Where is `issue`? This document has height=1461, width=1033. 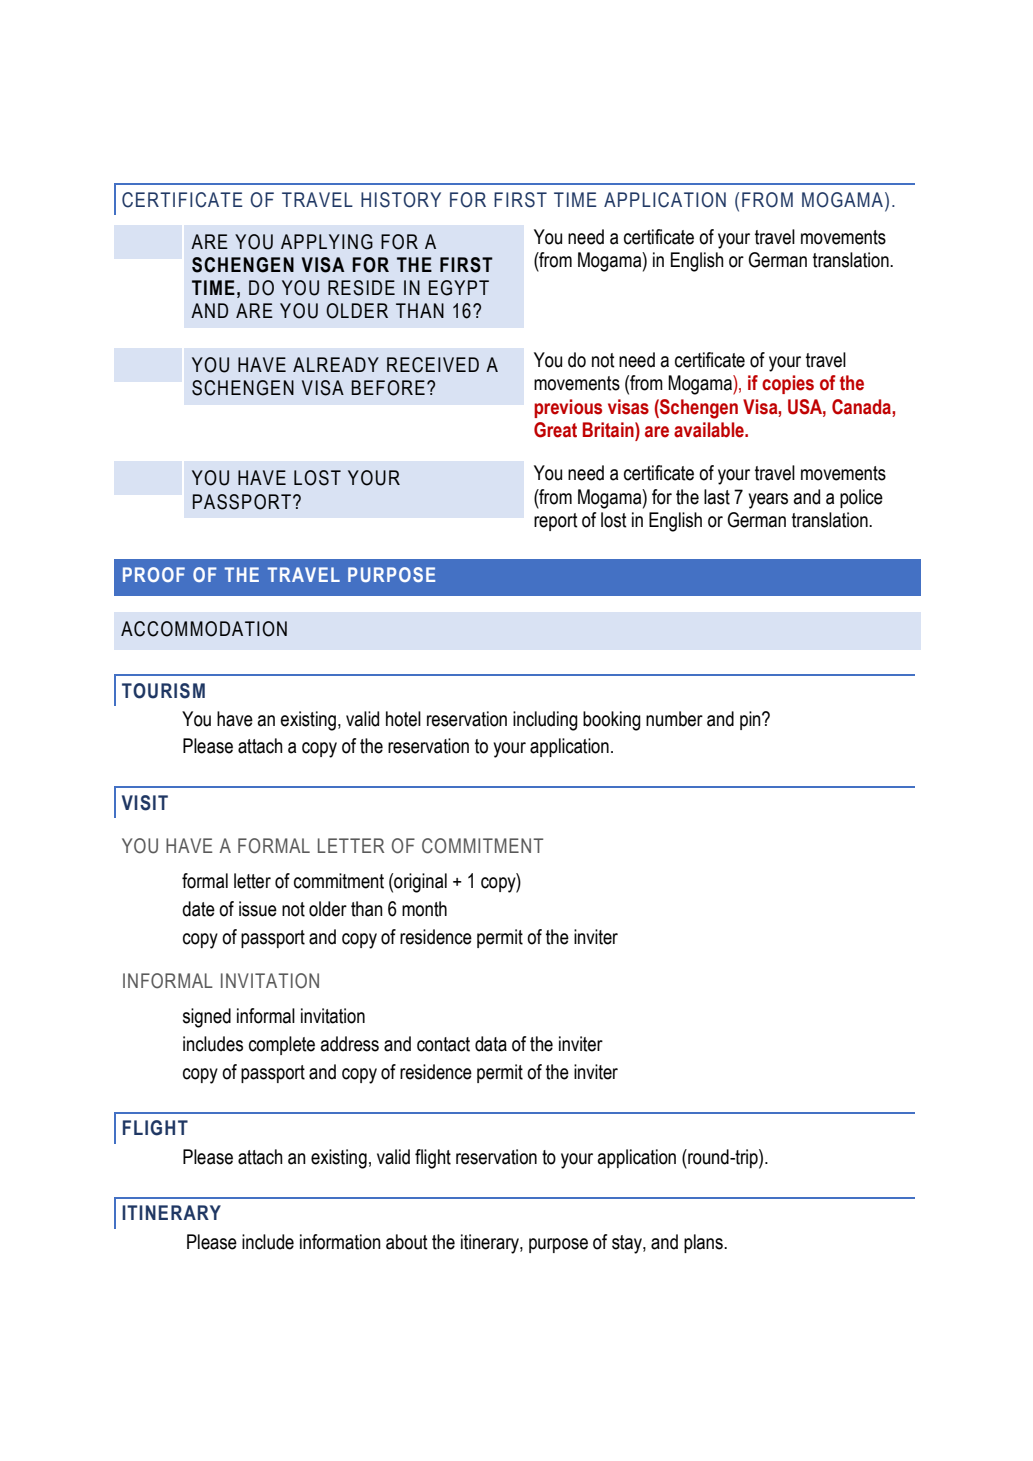
issue is located at coordinates (258, 909).
